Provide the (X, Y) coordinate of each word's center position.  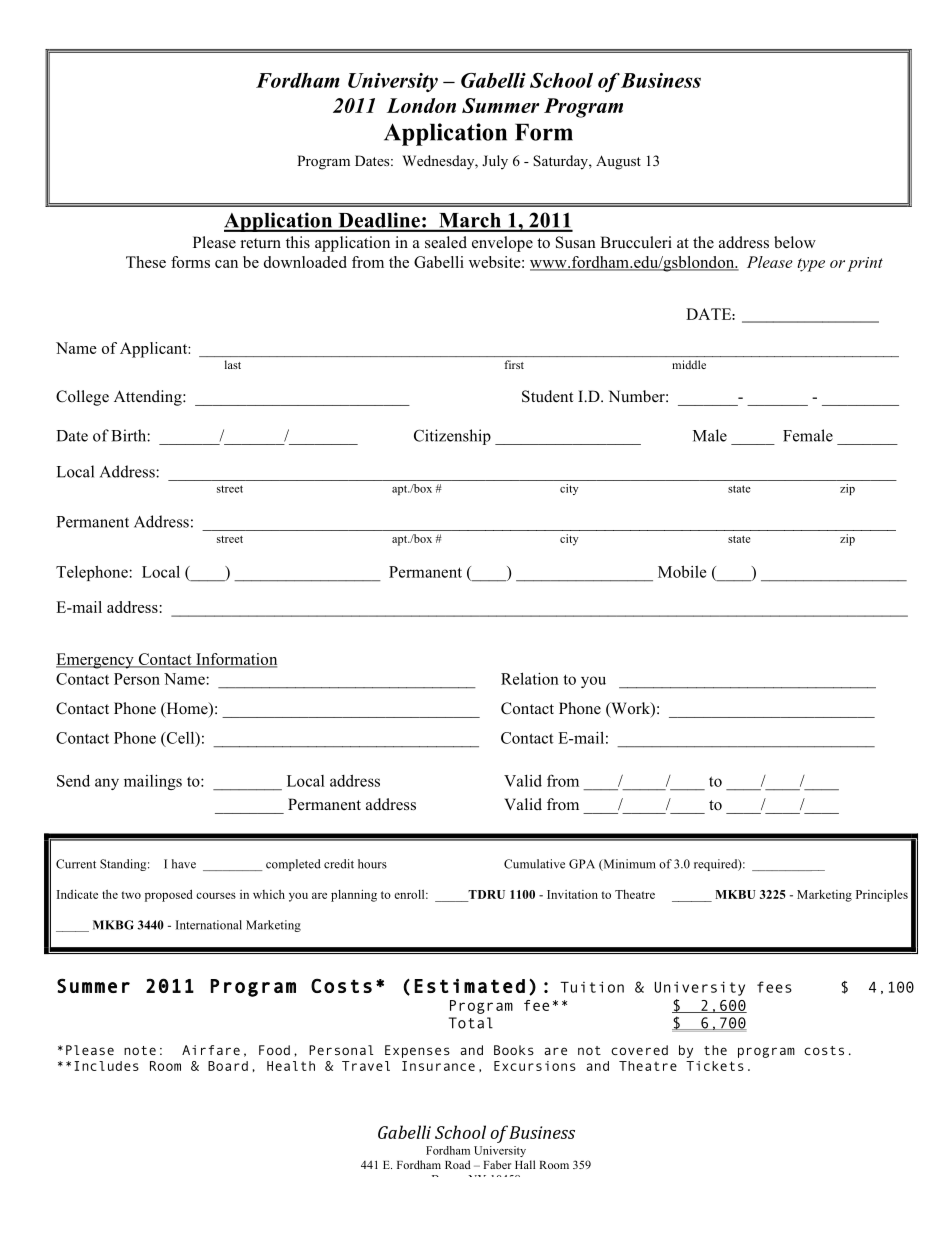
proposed (169, 895)
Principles (882, 895)
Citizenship (452, 437)
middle (689, 364)
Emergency (96, 661)
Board (228, 1066)
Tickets (715, 1066)
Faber (497, 1164)
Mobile (682, 571)
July (495, 162)
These (146, 262)
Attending (149, 398)
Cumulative (534, 864)
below (795, 242)
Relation (530, 678)
